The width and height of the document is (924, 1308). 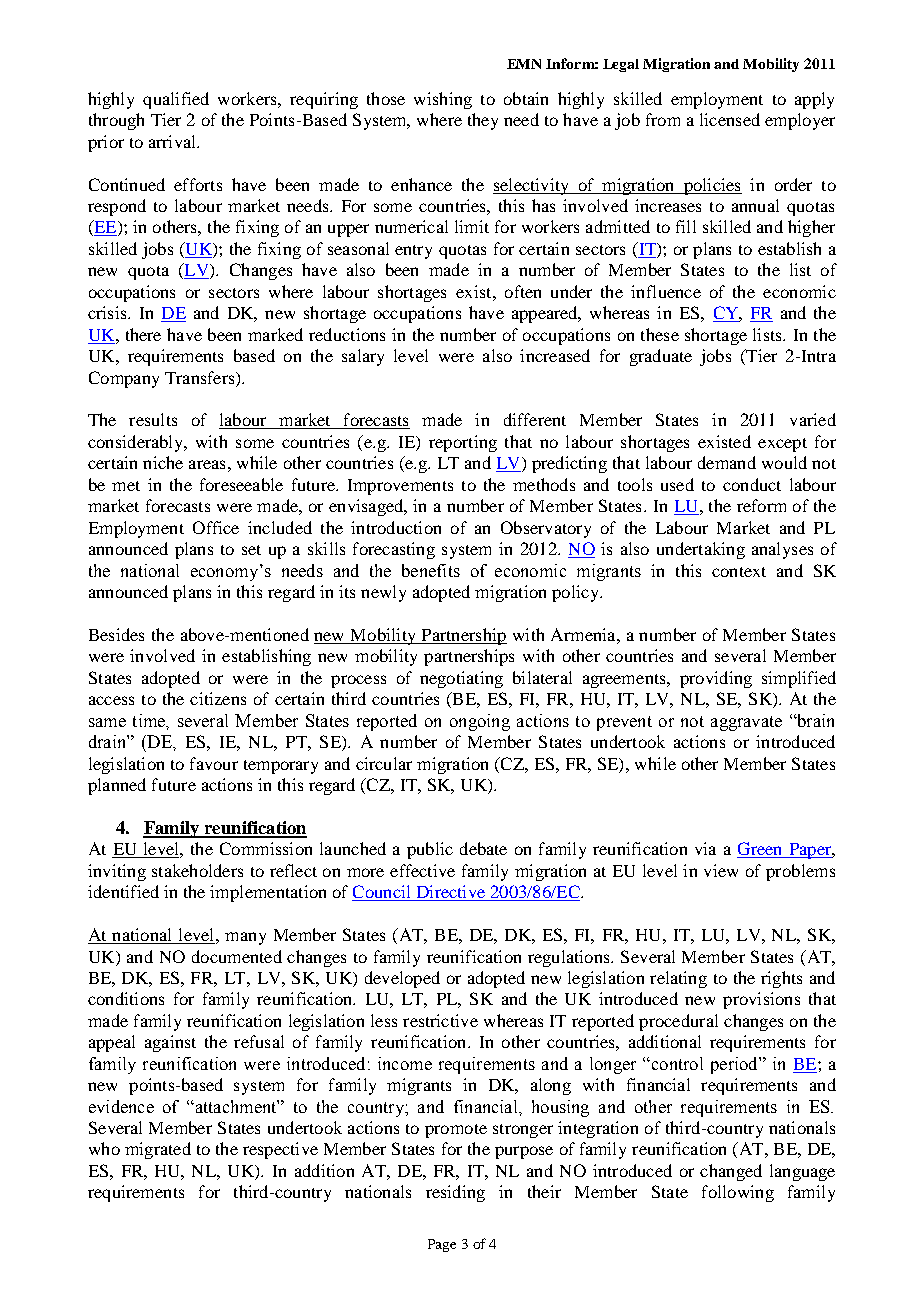 I want to click on licensed, so click(x=730, y=119).
